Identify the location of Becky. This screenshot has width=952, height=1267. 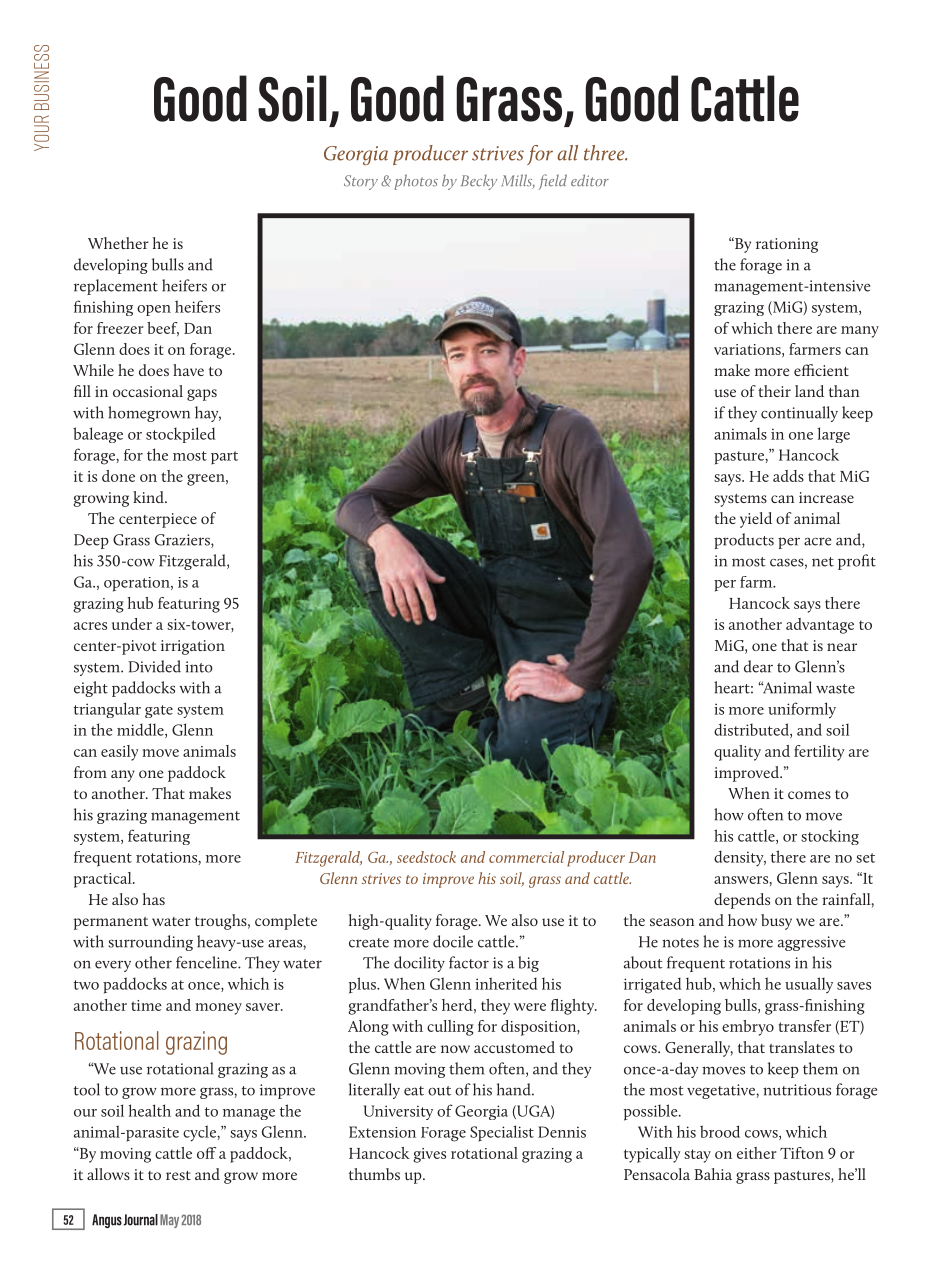
(479, 182).
